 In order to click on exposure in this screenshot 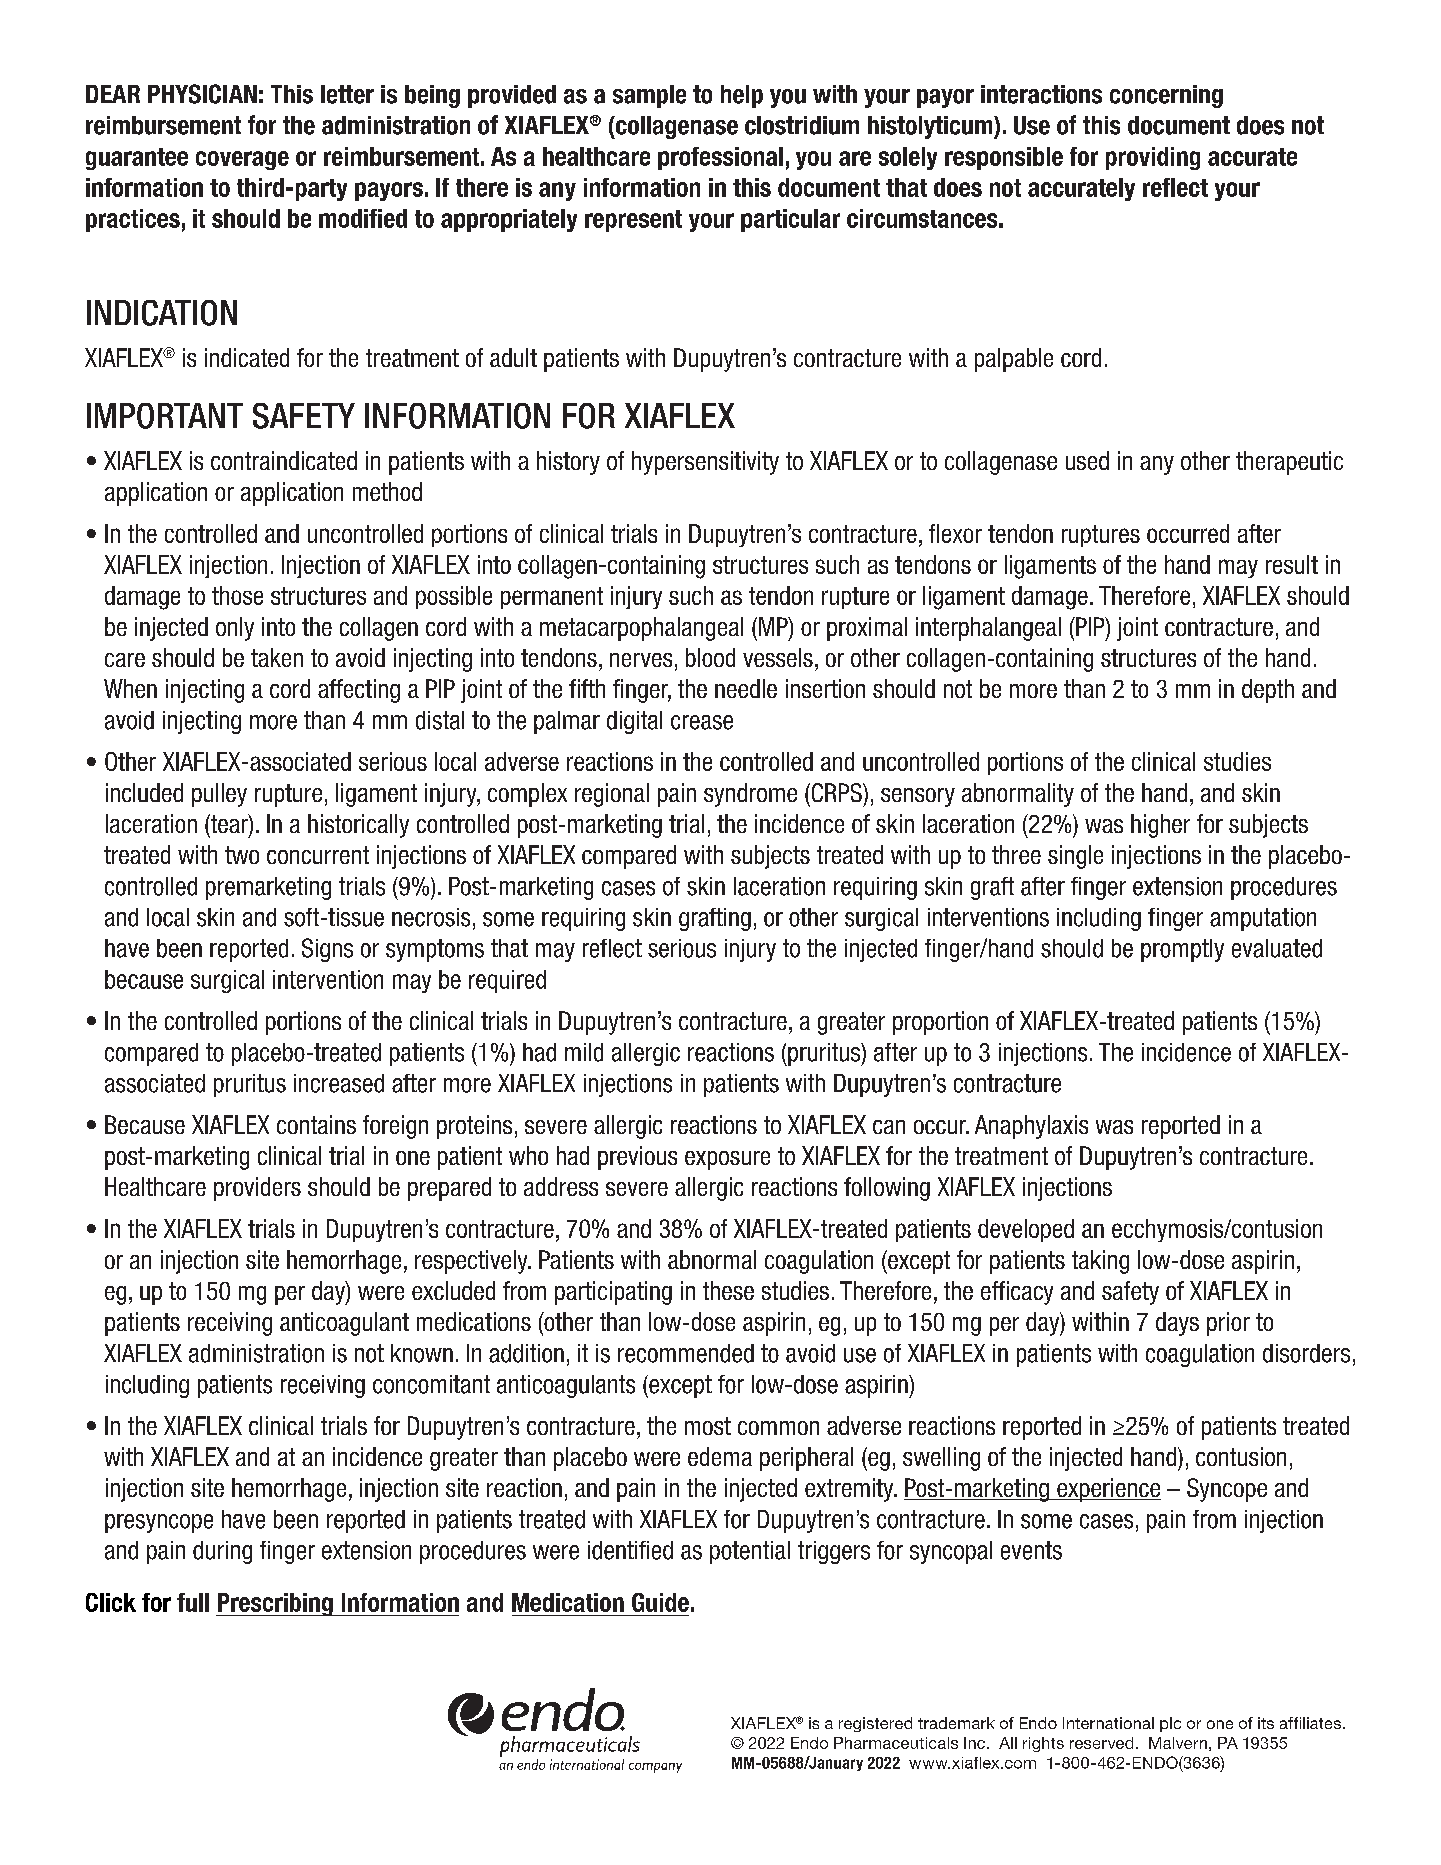, I will do `click(727, 1160)`.
